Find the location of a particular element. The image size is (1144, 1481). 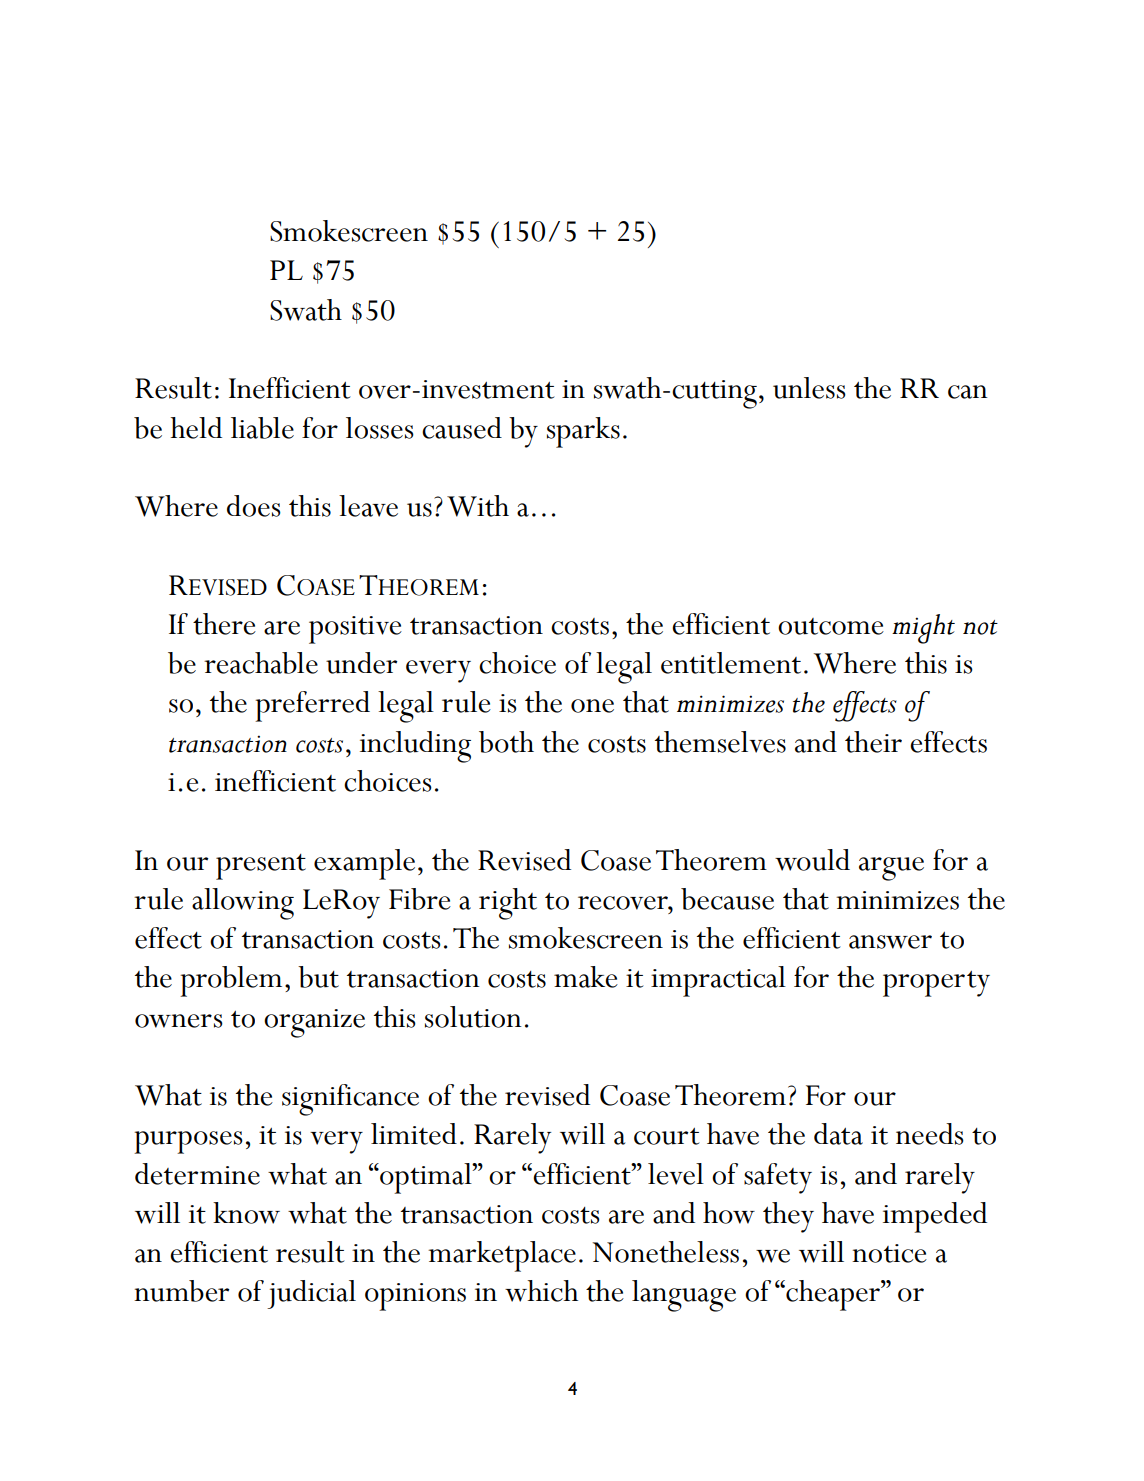

there is located at coordinates (224, 624).
